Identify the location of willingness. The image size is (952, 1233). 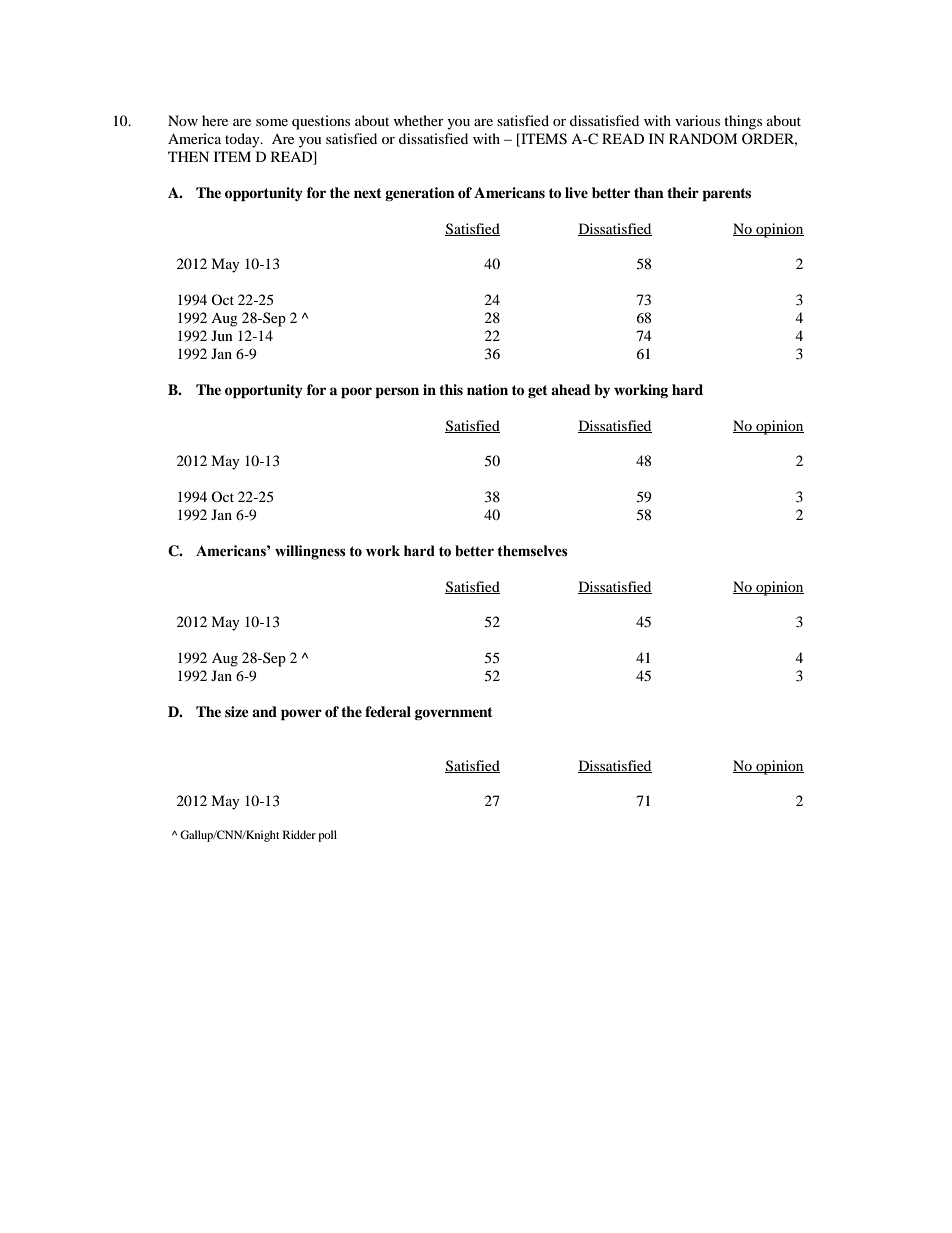
(310, 552).
